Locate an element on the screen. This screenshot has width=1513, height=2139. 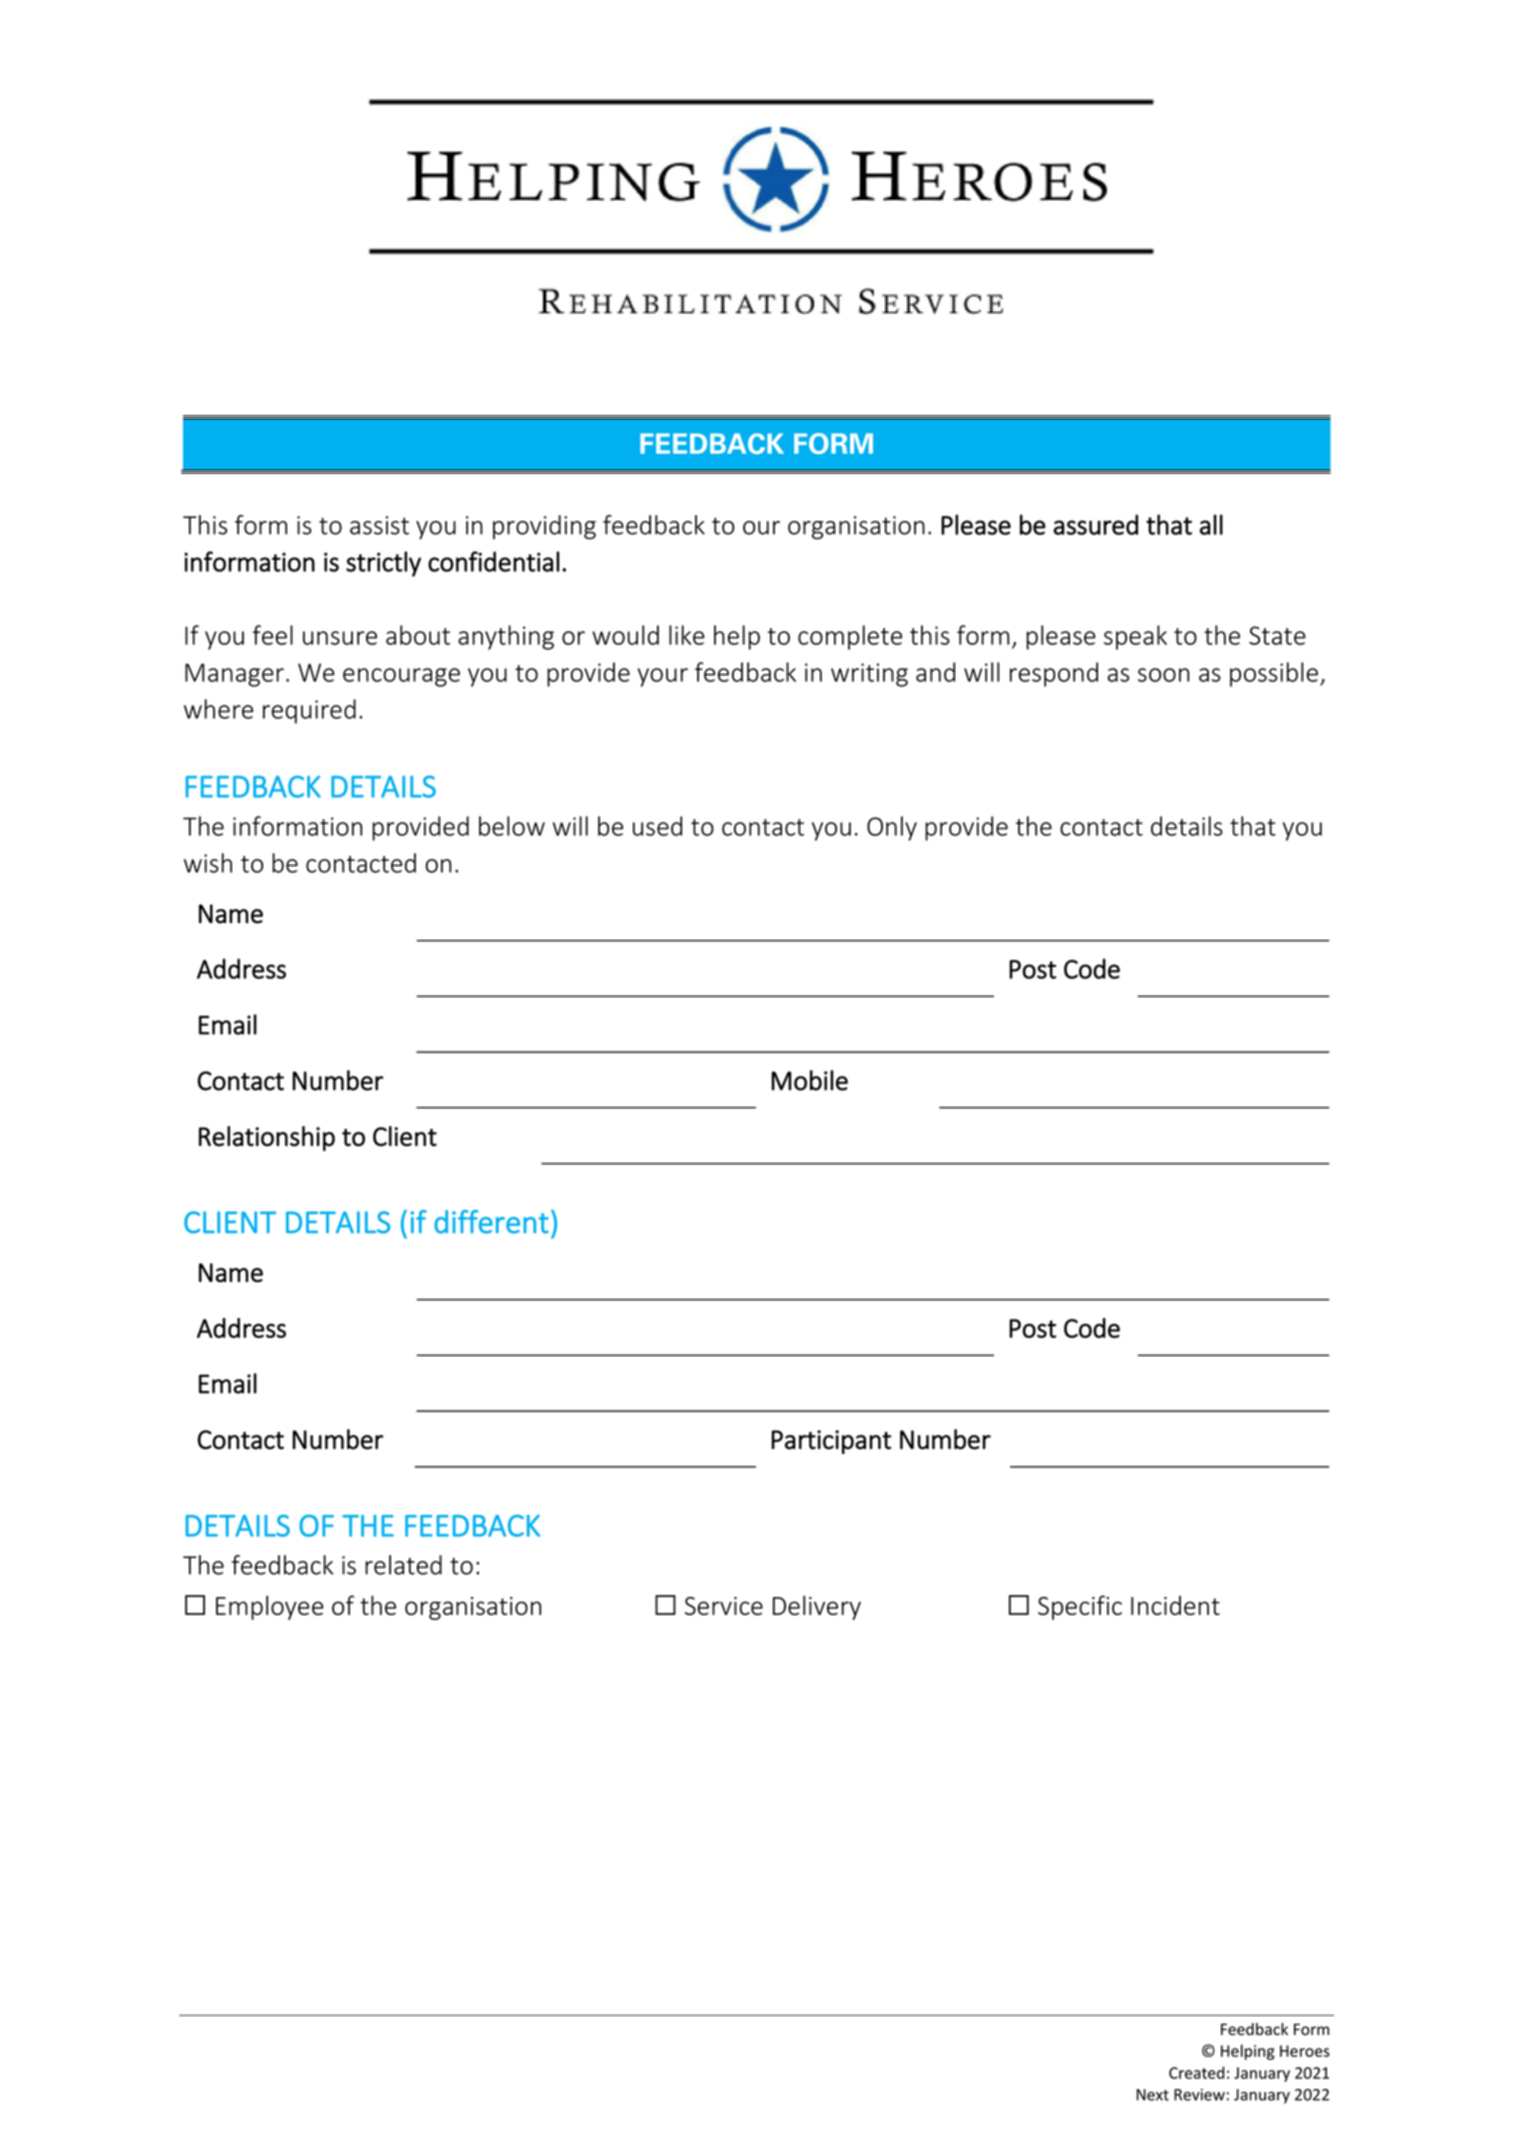
strictly is located at coordinates (383, 564).
